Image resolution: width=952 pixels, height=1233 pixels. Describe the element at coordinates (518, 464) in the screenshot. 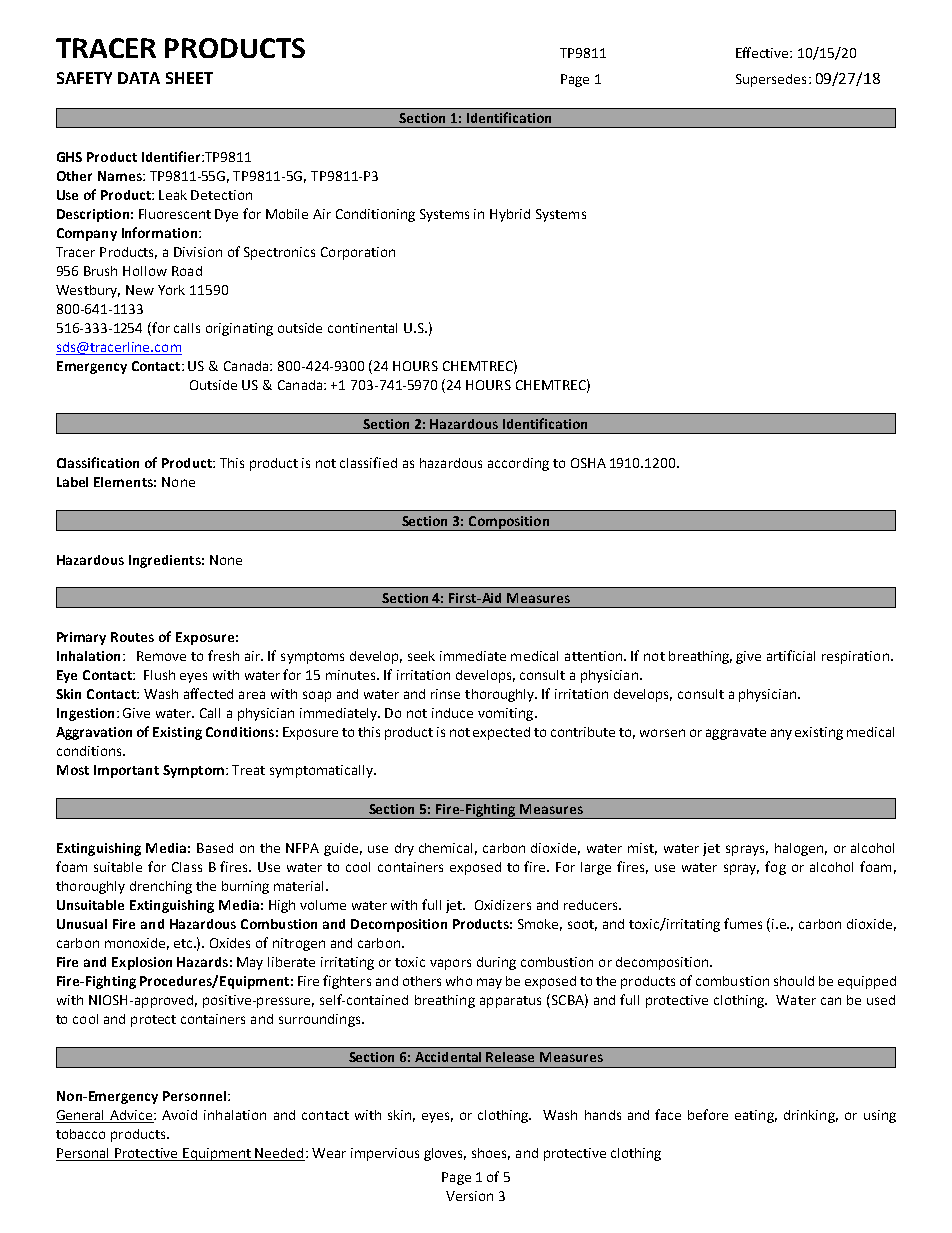

I see `according` at that location.
